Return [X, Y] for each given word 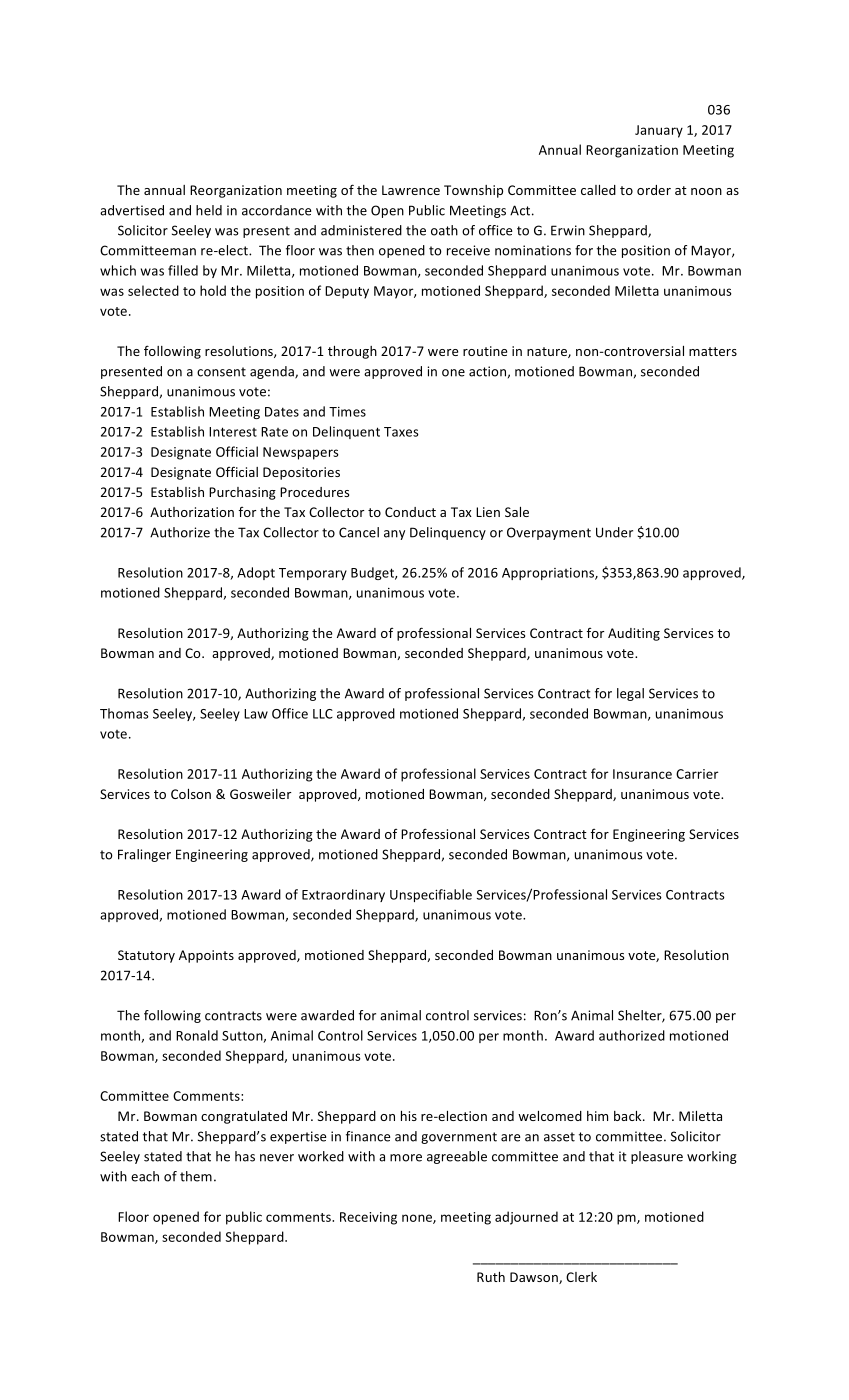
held [209, 210]
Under [614, 532]
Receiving [368, 1218]
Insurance [642, 774]
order [654, 190]
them [196, 1176]
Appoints [206, 956]
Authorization [192, 512]
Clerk [581, 1277]
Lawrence [411, 190]
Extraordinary [343, 895]
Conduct [410, 512]
